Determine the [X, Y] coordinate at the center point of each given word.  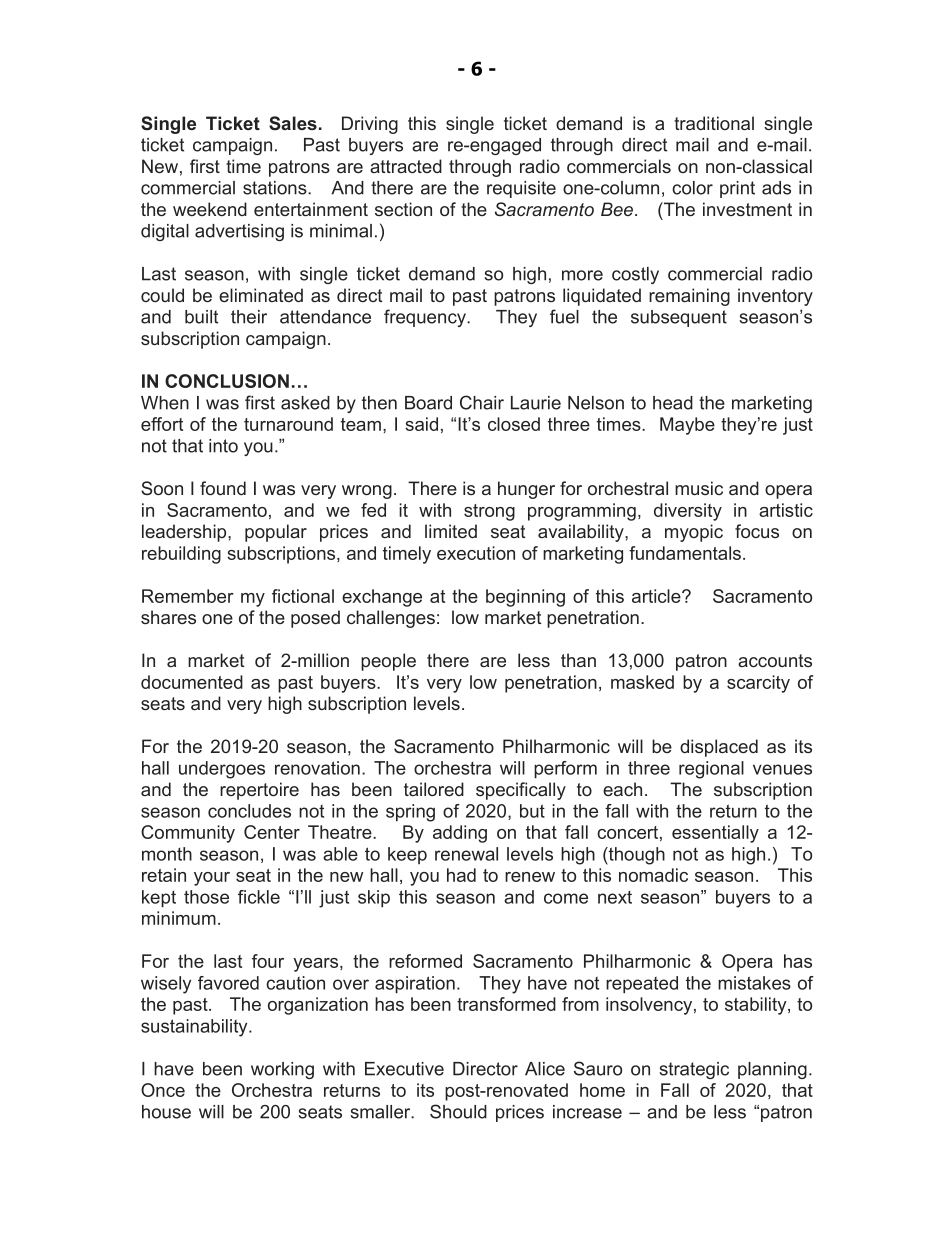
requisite [521, 189]
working [282, 1070]
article [657, 596]
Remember [188, 596]
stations [276, 188]
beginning [525, 598]
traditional [714, 123]
